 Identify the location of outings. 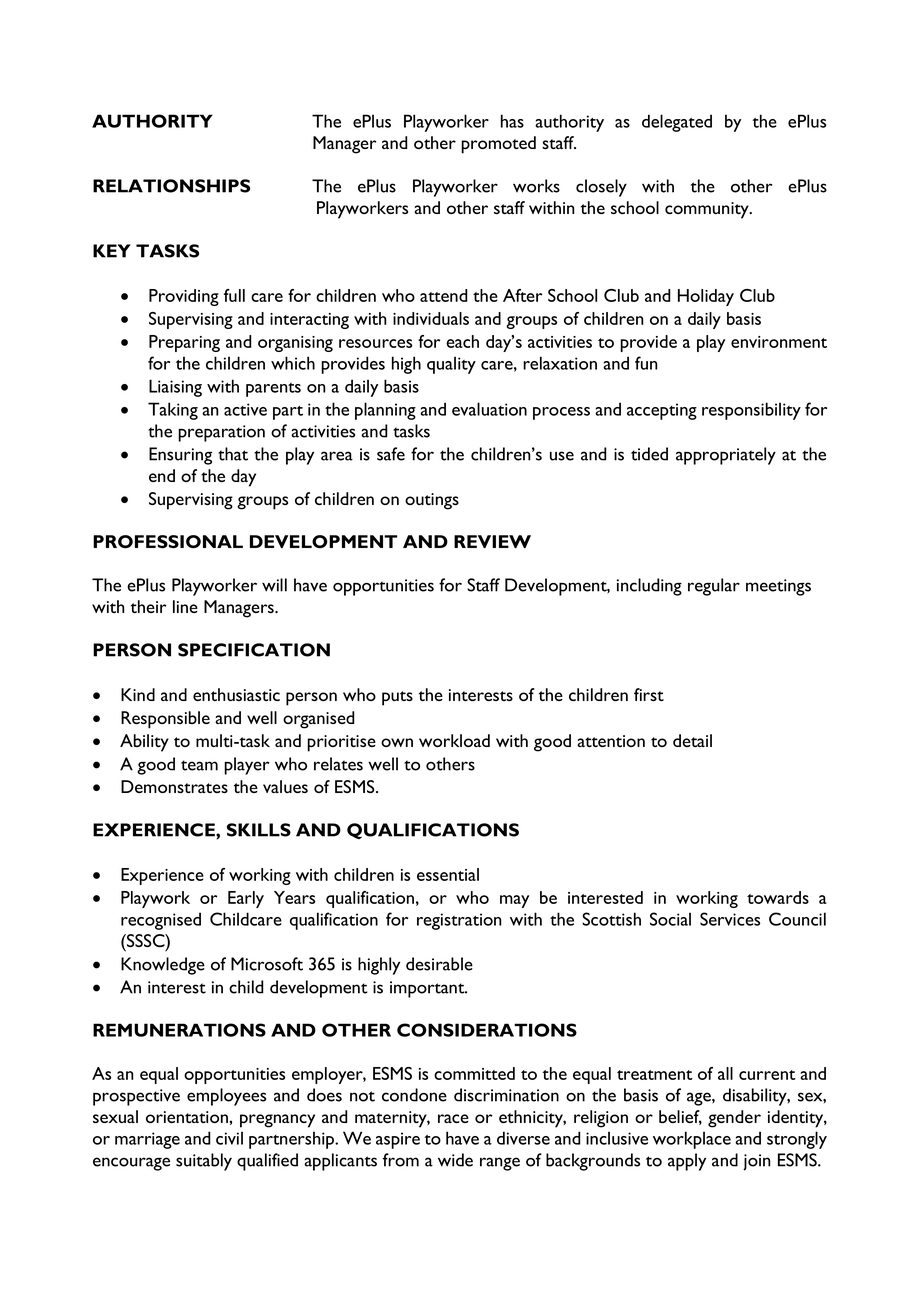
(432, 501).
